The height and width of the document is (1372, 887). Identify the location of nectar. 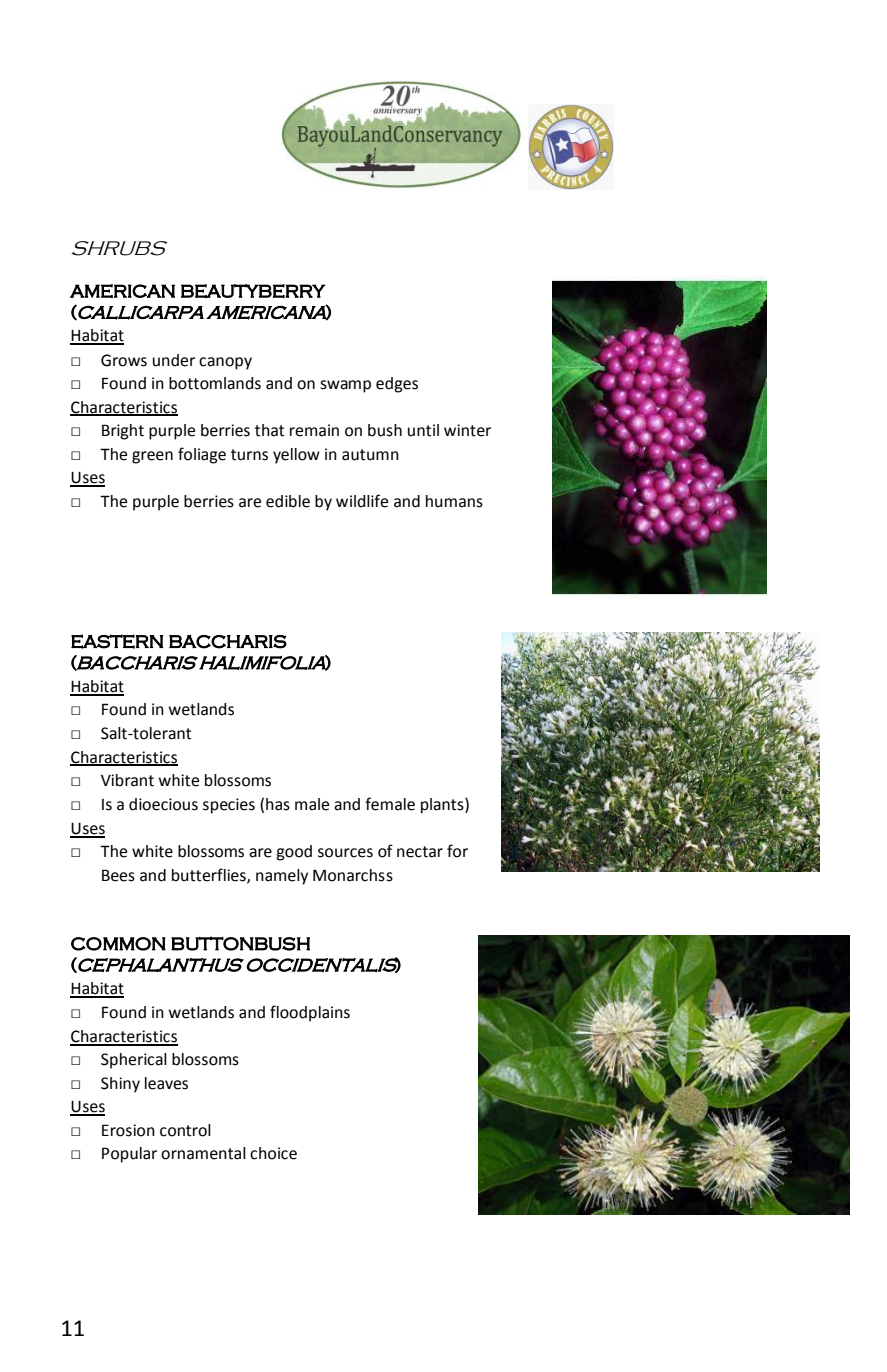
(420, 852).
